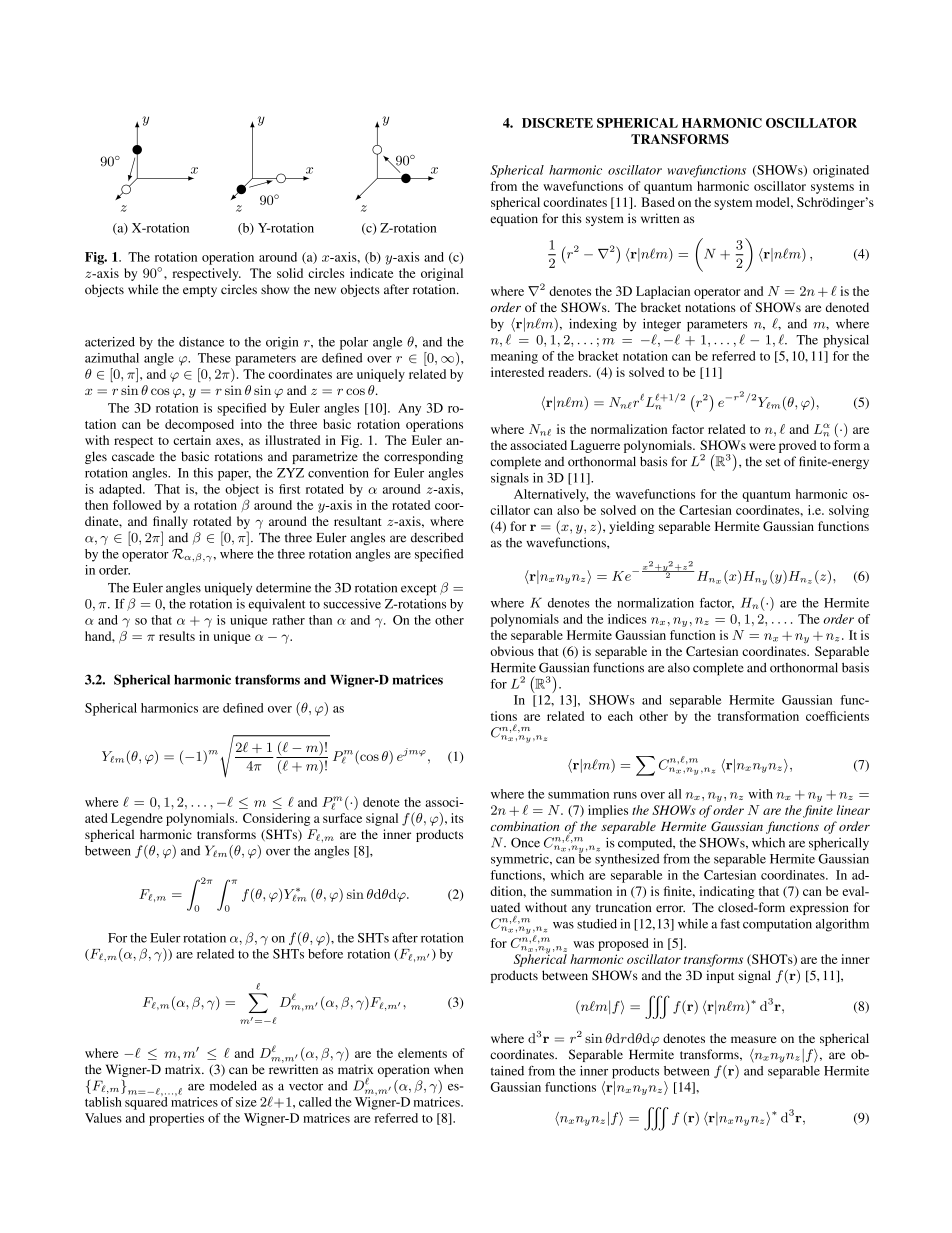  I want to click on corresponding, so click(423, 457).
